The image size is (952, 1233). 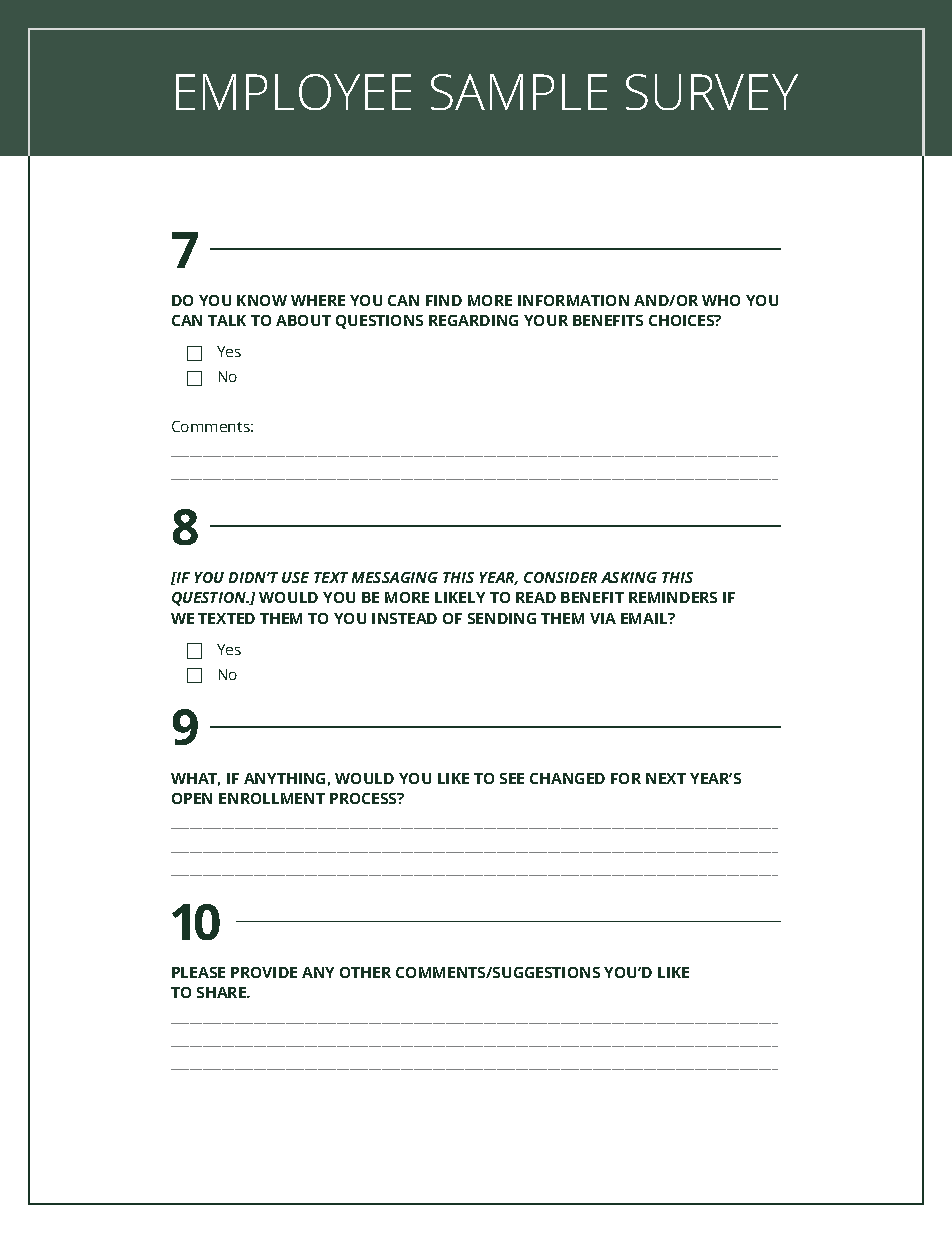 I want to click on PROVIDE, so click(x=264, y=972).
